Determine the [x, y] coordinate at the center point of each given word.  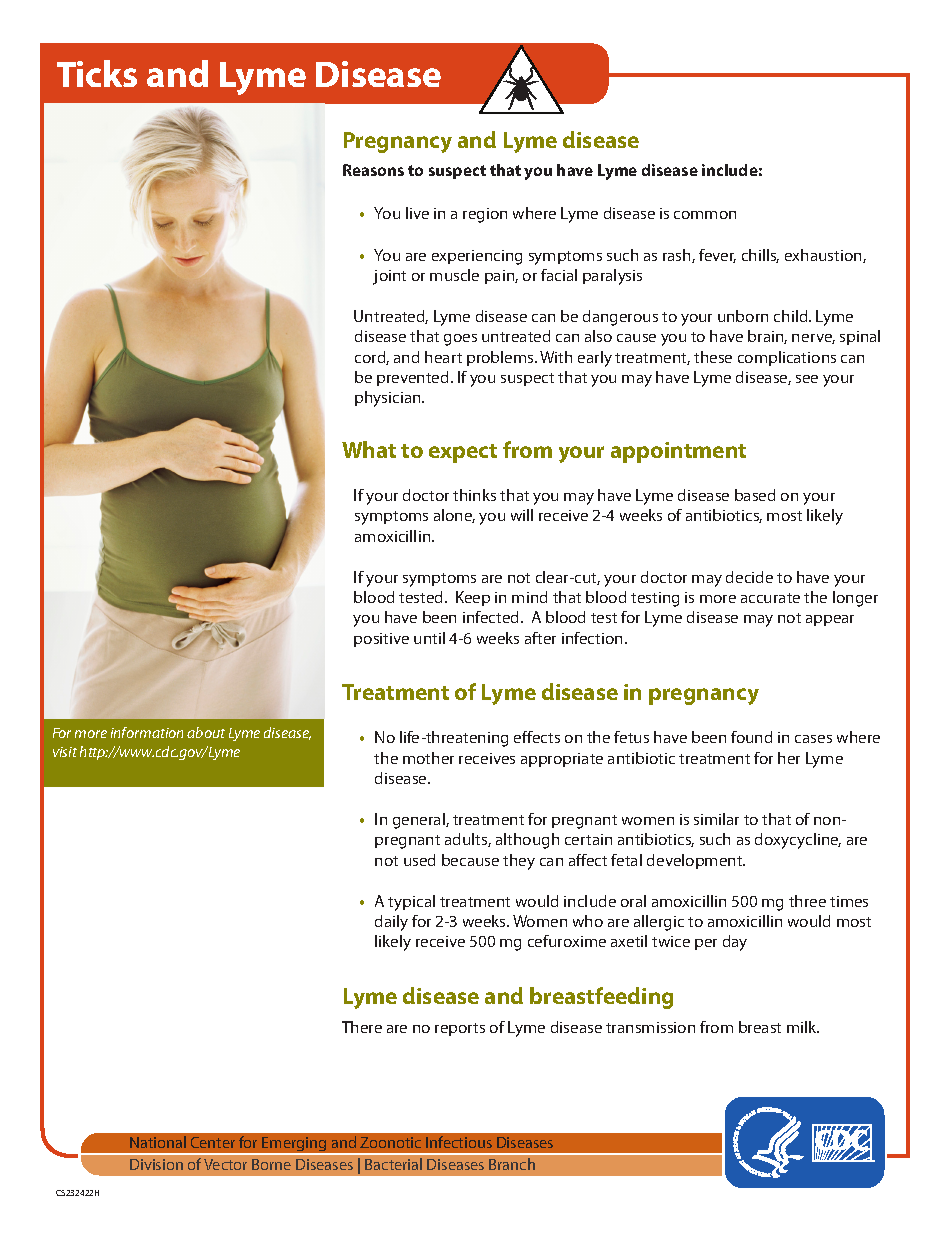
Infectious [459, 1142]
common [705, 215]
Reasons [373, 170]
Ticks [97, 73]
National [158, 1142]
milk [803, 1027]
